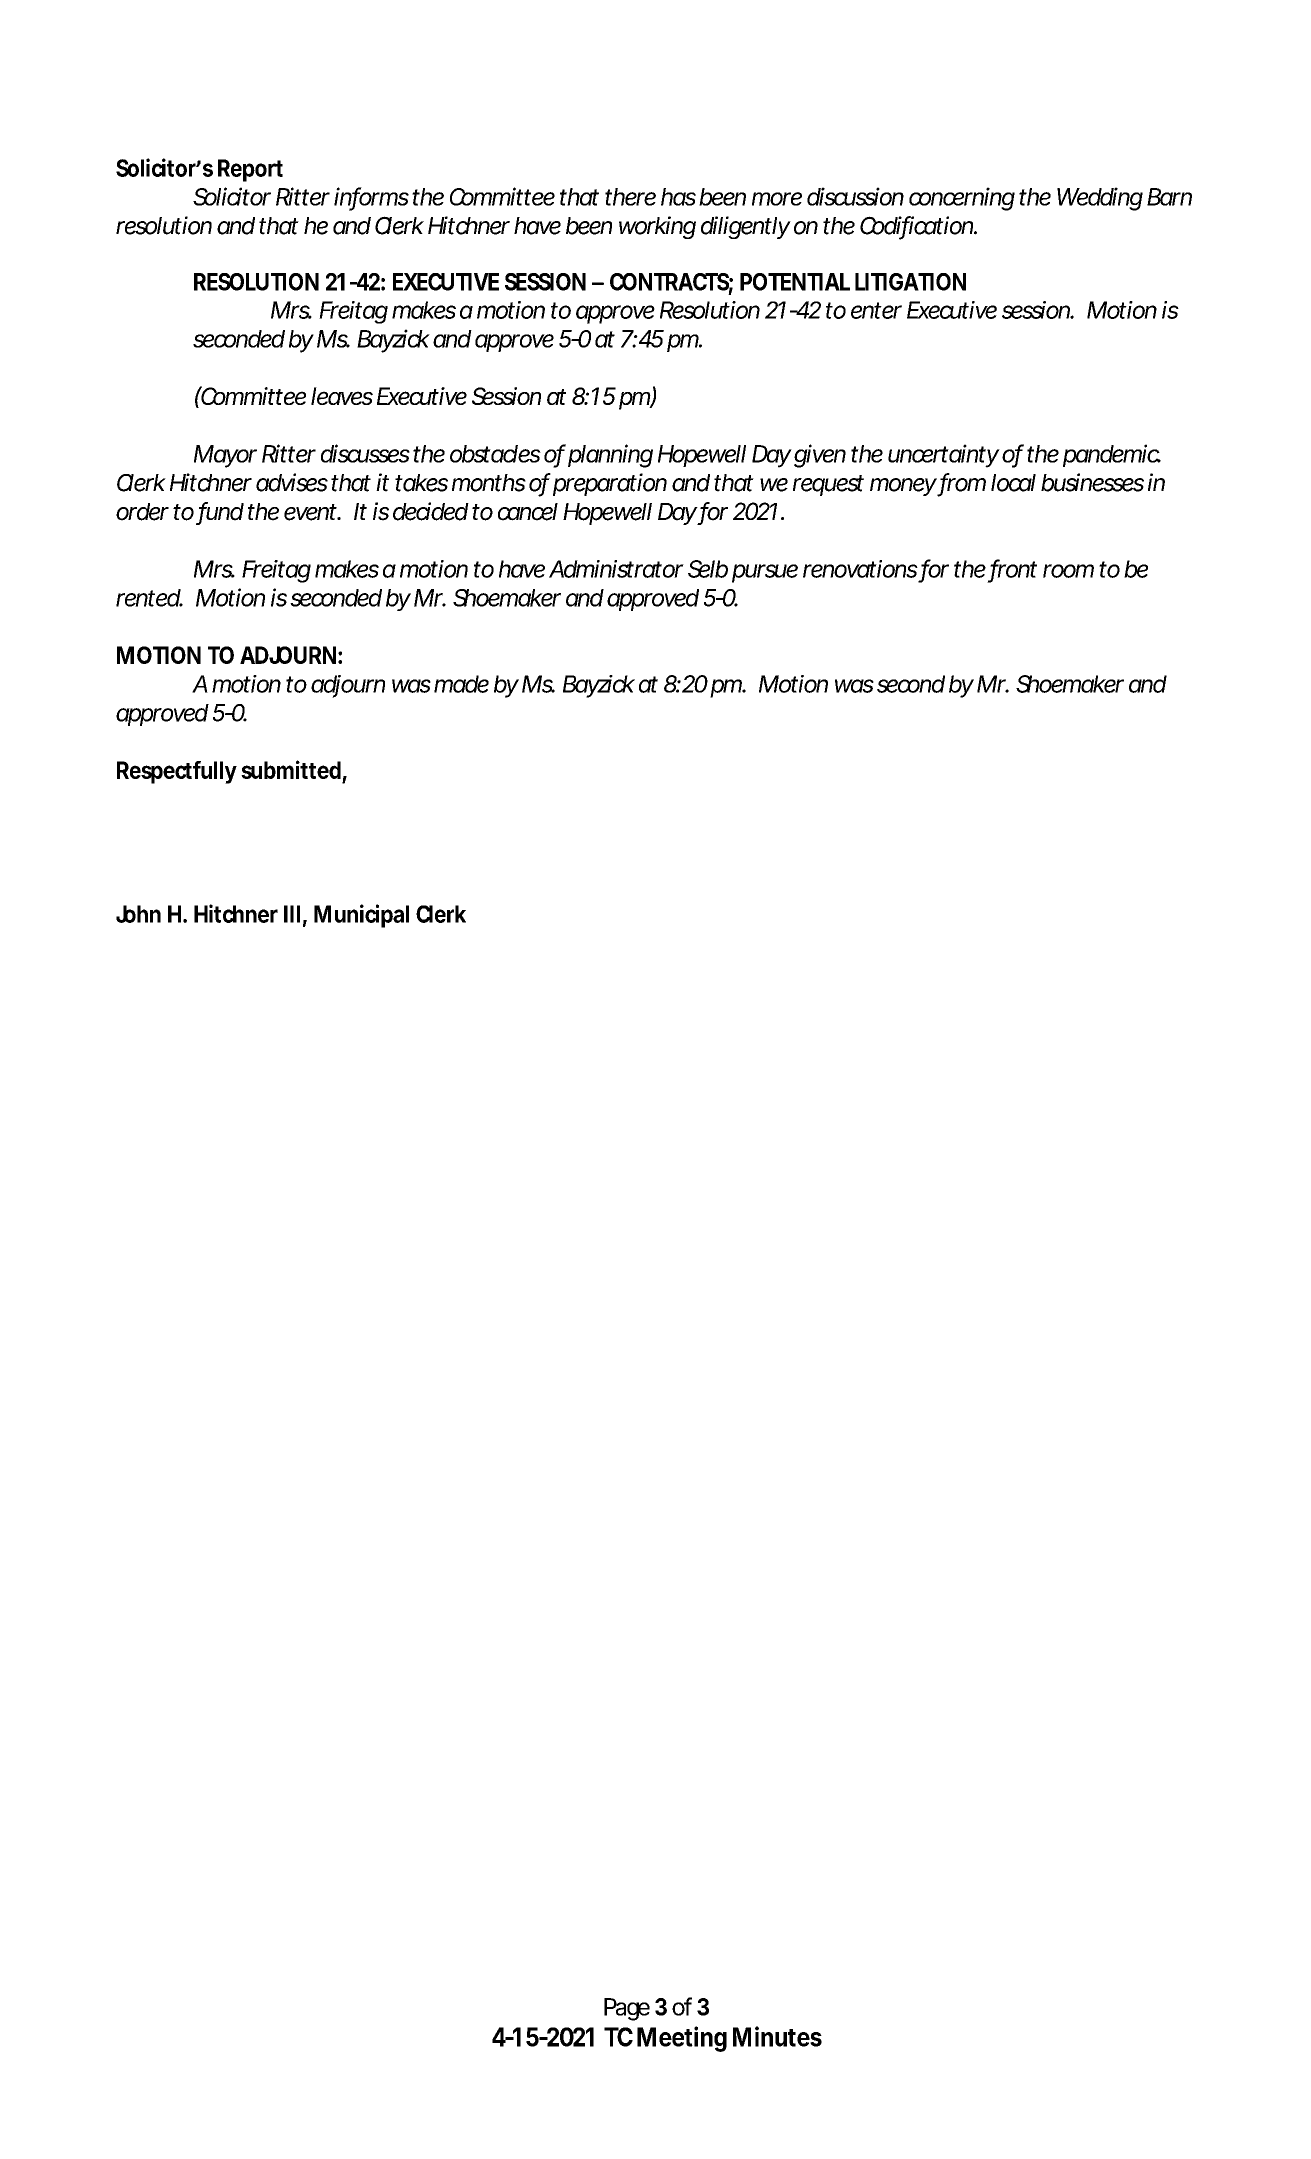 The image size is (1311, 2159). I want to click on Wedding, so click(1100, 199).
